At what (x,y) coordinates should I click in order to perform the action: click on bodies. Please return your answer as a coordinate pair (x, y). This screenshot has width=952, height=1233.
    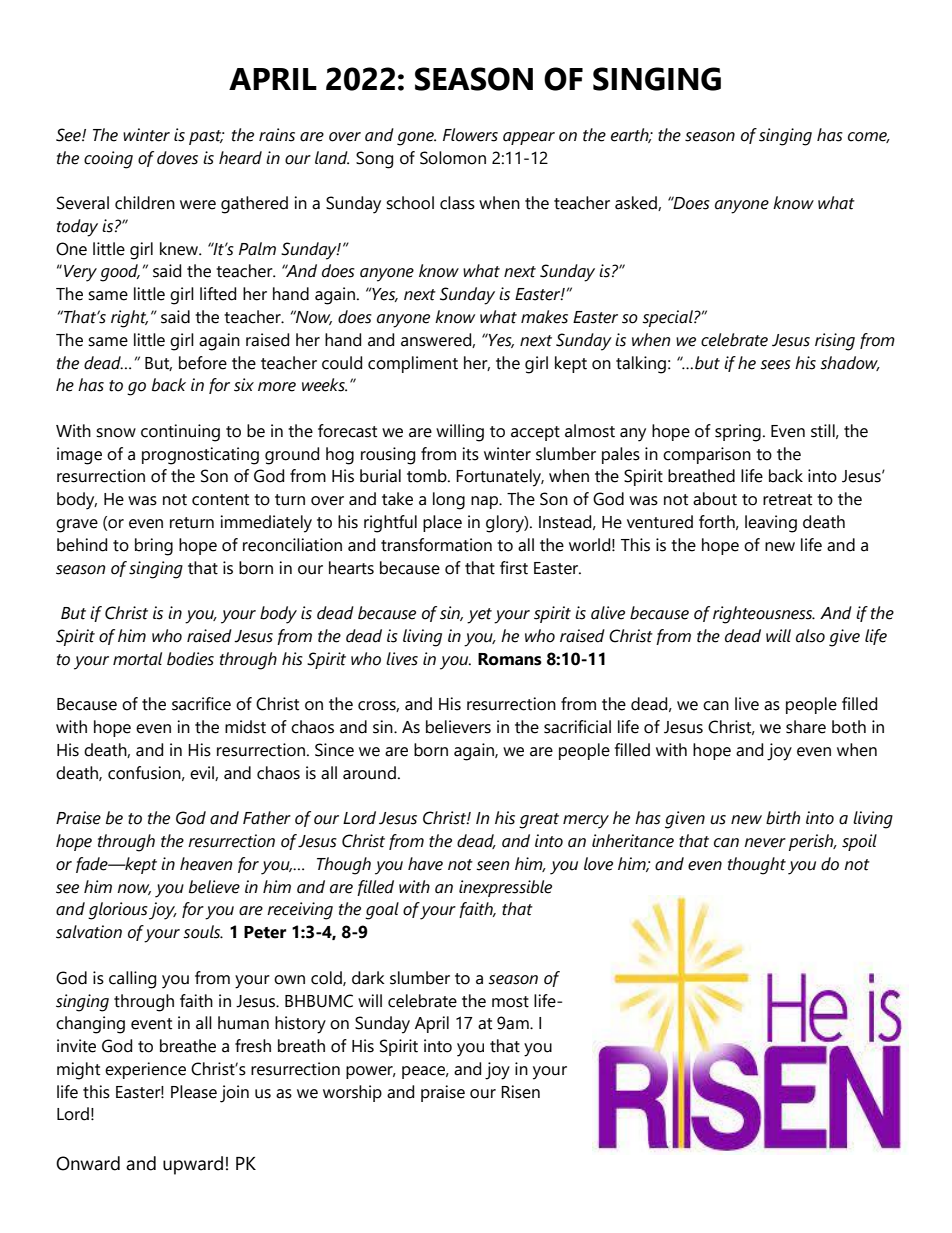
    Looking at the image, I should click on (190, 659).
